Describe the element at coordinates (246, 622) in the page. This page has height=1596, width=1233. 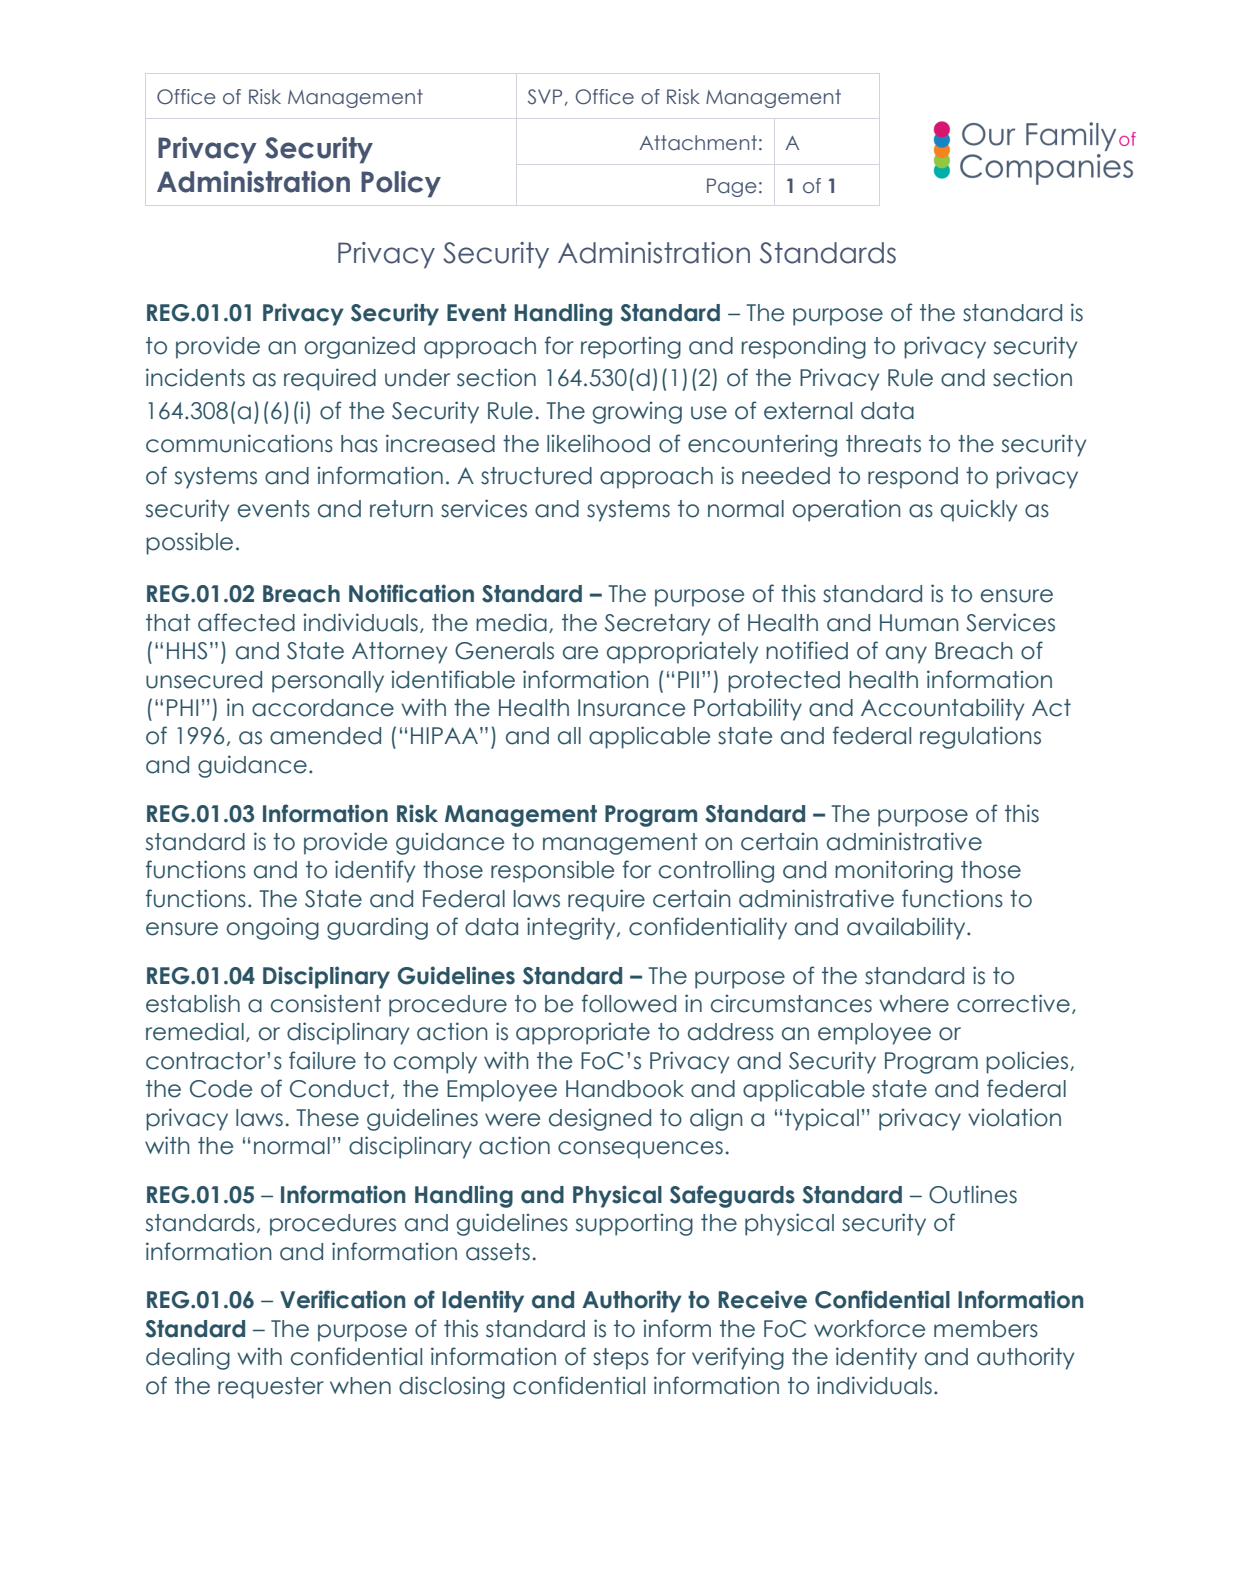
I see `affected` at that location.
